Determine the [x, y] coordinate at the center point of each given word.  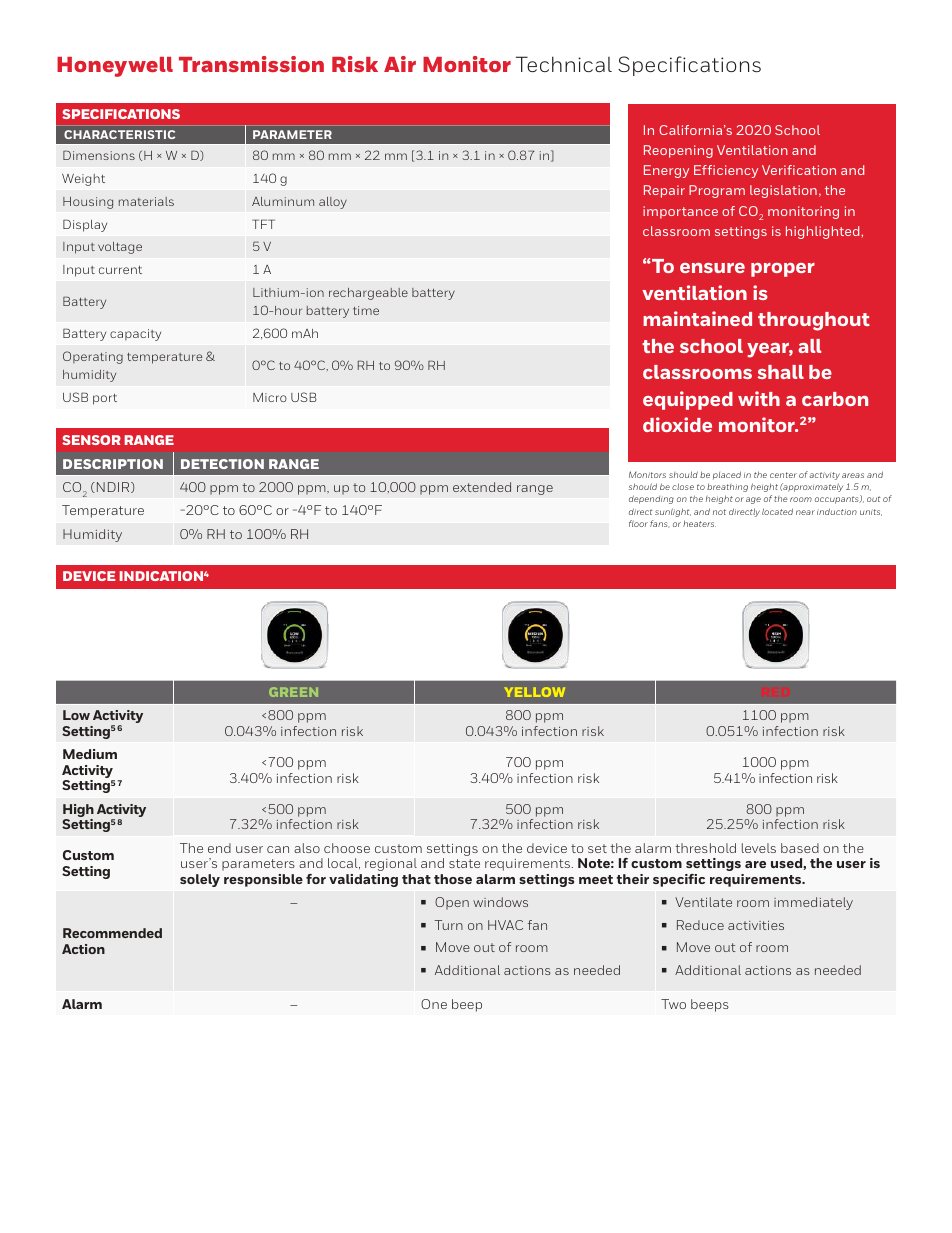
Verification [799, 170]
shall [781, 372]
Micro [270, 397]
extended [482, 487]
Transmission [251, 64]
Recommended [112, 933]
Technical [564, 64]
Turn [449, 925]
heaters [699, 523]
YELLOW [535, 692]
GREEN [293, 692]
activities [756, 925]
